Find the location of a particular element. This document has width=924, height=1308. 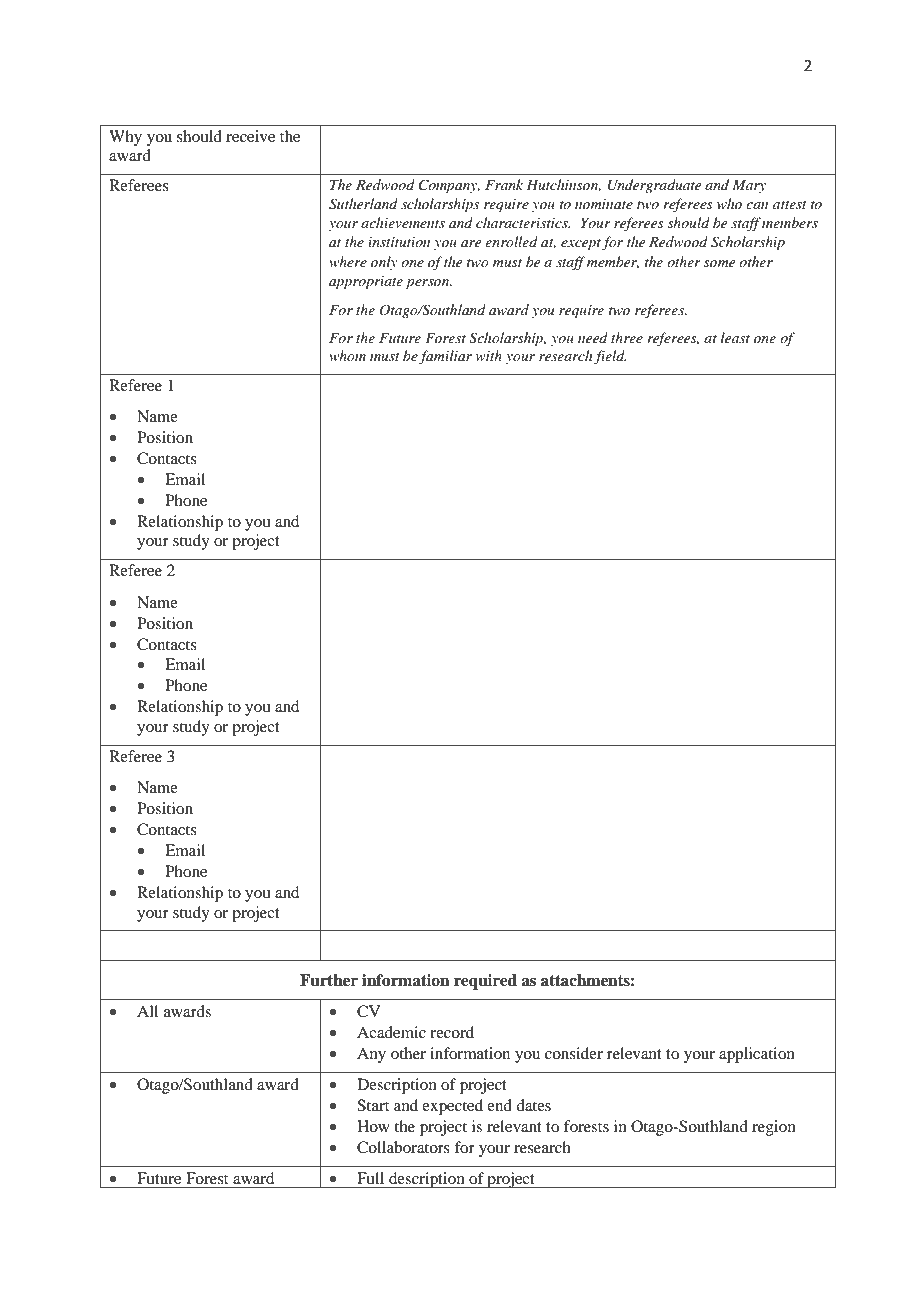

expected is located at coordinates (452, 1107).
